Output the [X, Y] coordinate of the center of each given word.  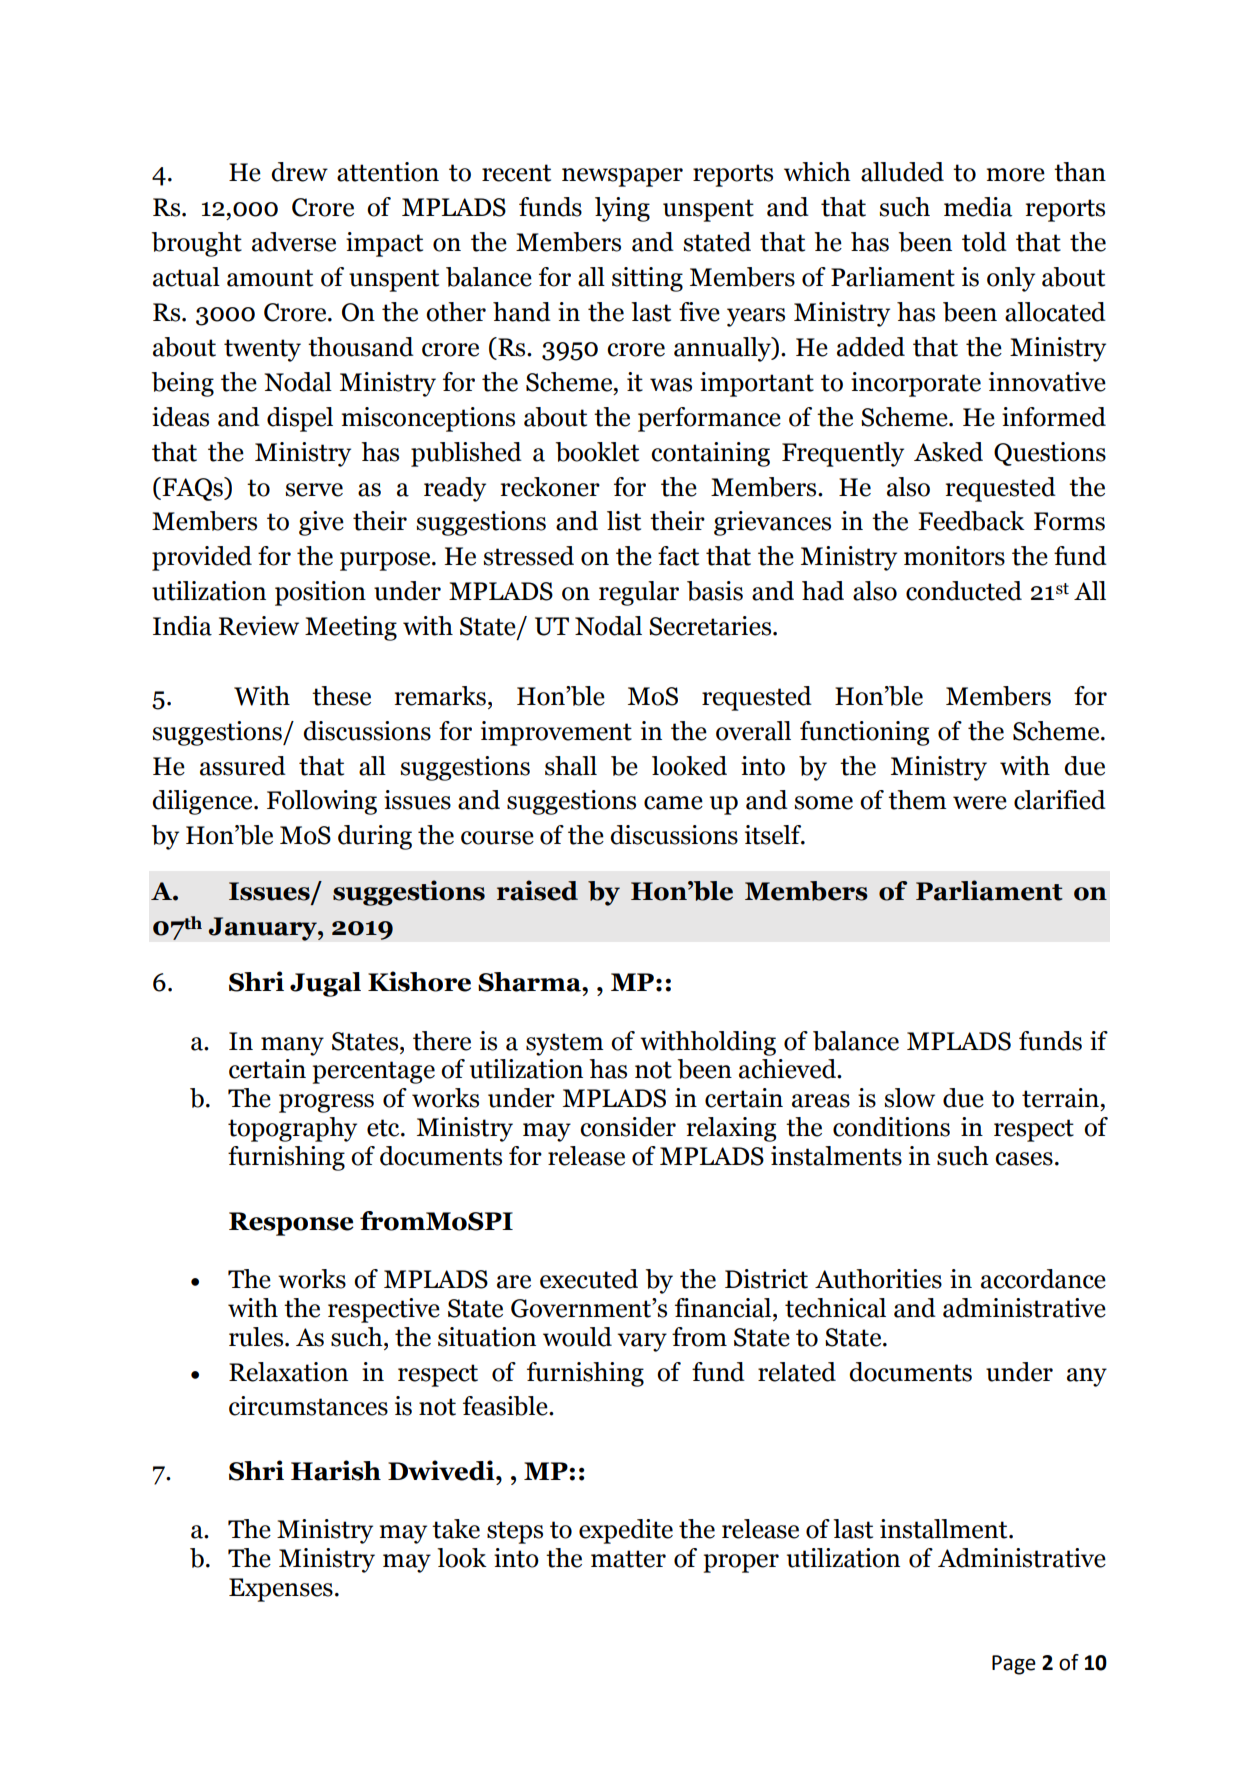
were [980, 803]
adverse [294, 242]
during [375, 837]
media [978, 207]
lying [622, 209]
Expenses [281, 1590]
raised [537, 890]
